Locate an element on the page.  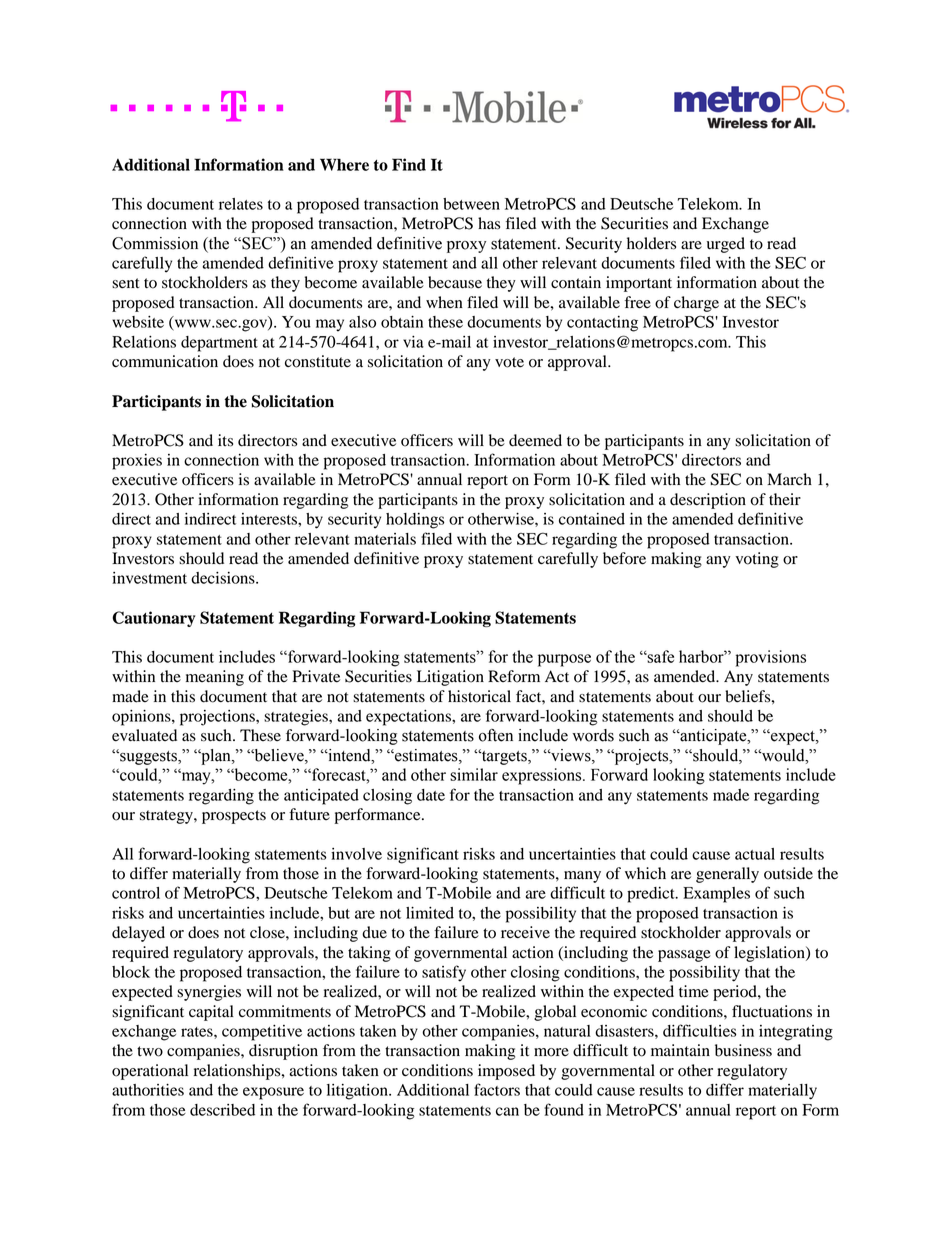
described is located at coordinates (222, 1110).
